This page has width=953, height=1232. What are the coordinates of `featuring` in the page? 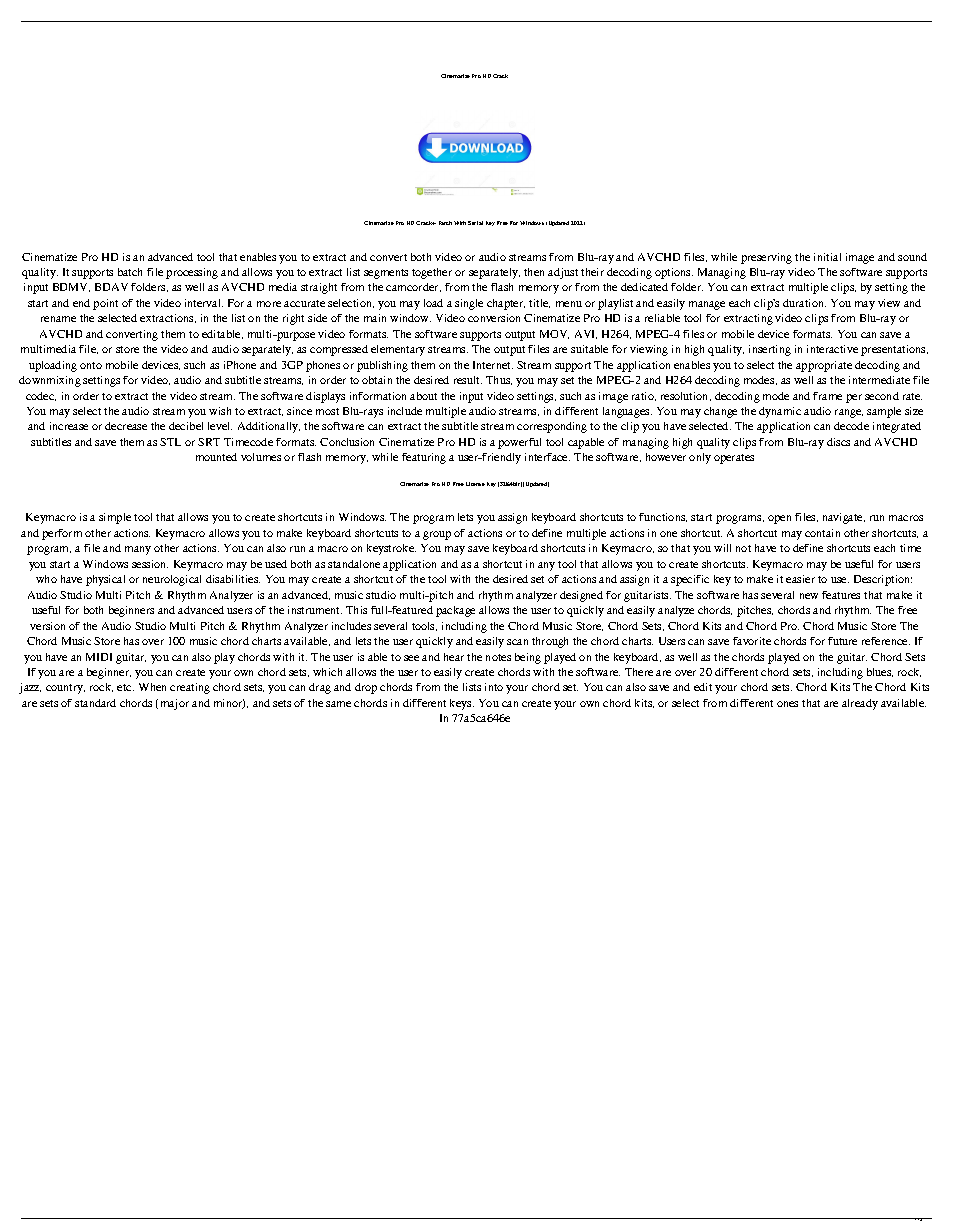 It's located at (424, 458).
